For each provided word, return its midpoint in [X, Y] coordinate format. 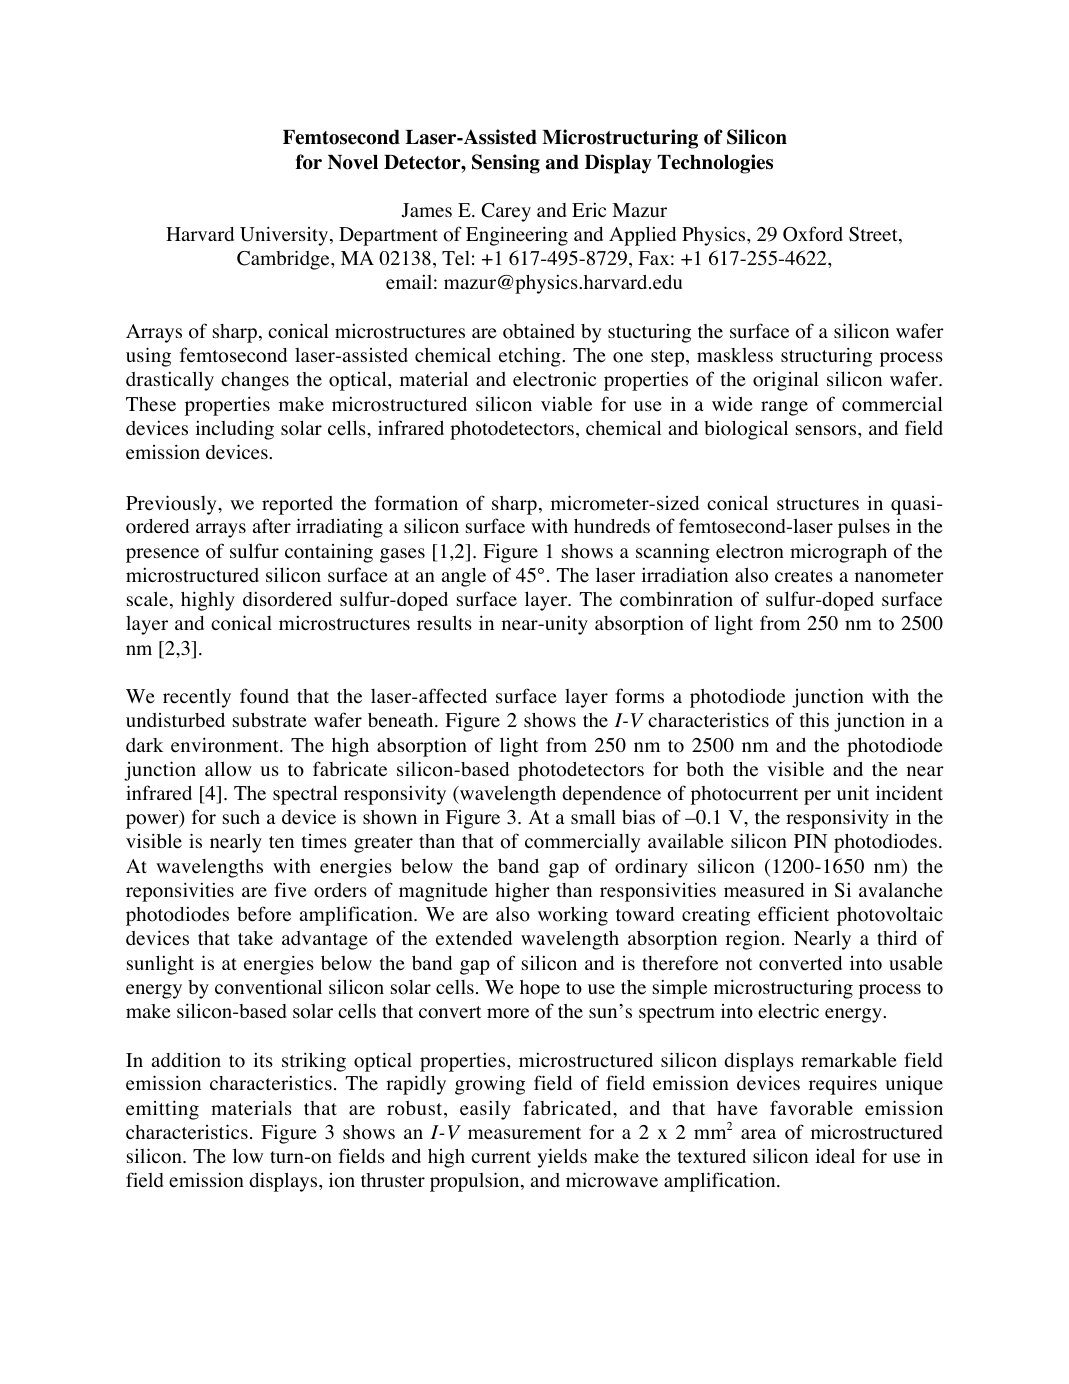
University [284, 236]
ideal [835, 1156]
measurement [524, 1133]
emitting [162, 1110]
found [264, 696]
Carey [506, 212]
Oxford [813, 234]
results [444, 623]
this [814, 719]
